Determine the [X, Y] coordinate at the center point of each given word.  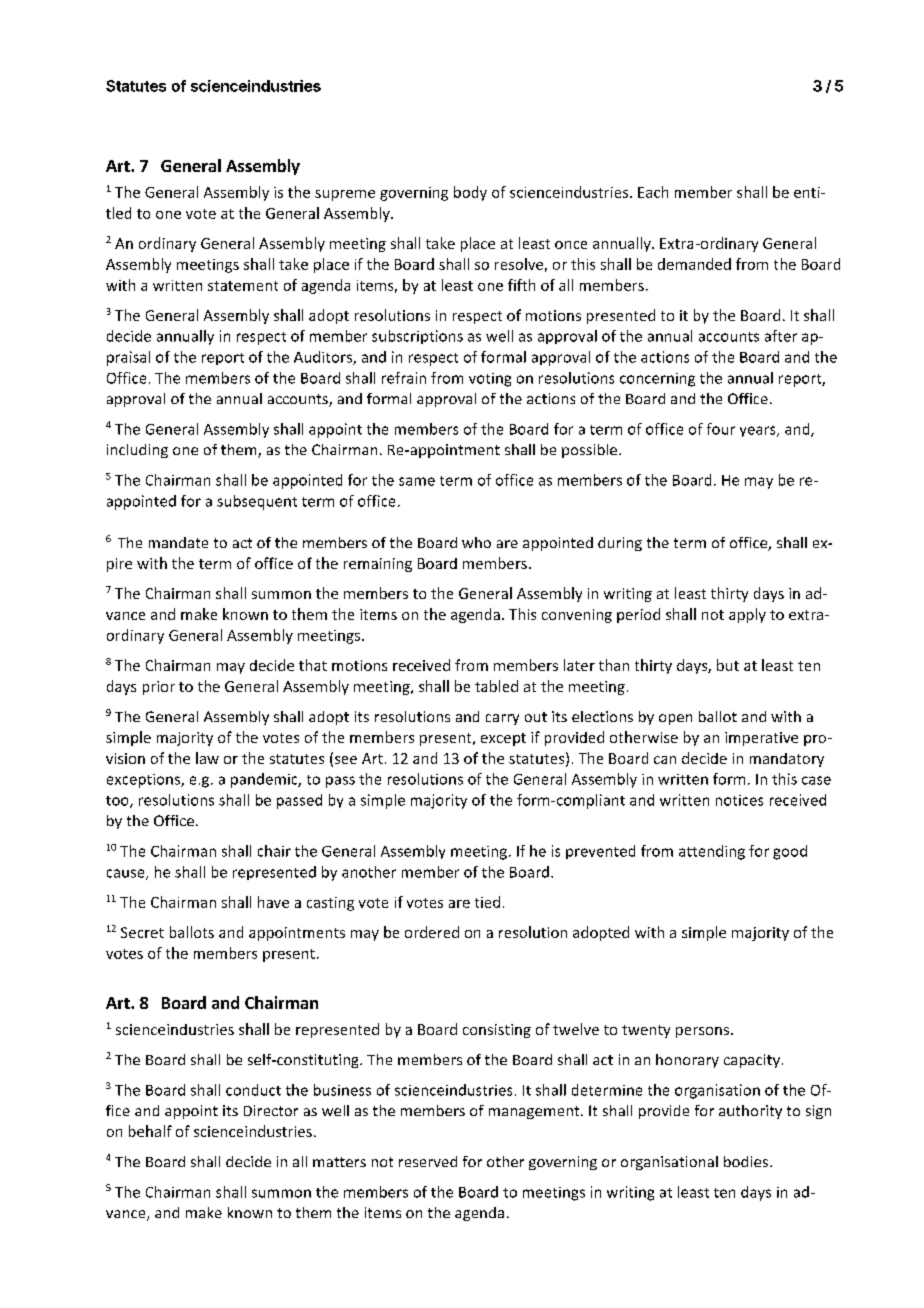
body [470, 193]
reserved [428, 1161]
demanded [694, 264]
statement [243, 286]
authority [750, 1112]
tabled [496, 686]
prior [159, 688]
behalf [150, 1131]
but [728, 665]
